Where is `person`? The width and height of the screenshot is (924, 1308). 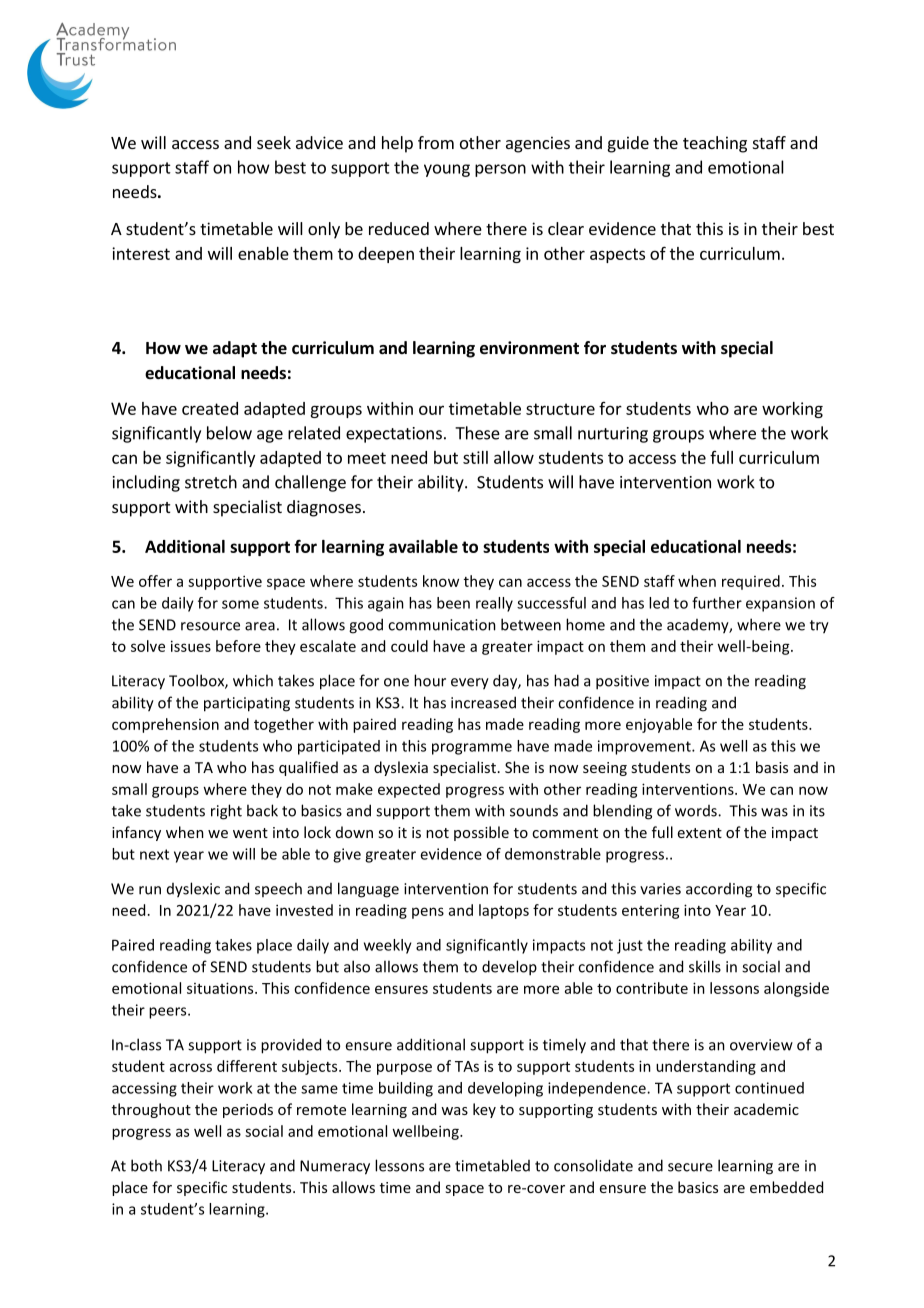
person is located at coordinates (500, 170).
